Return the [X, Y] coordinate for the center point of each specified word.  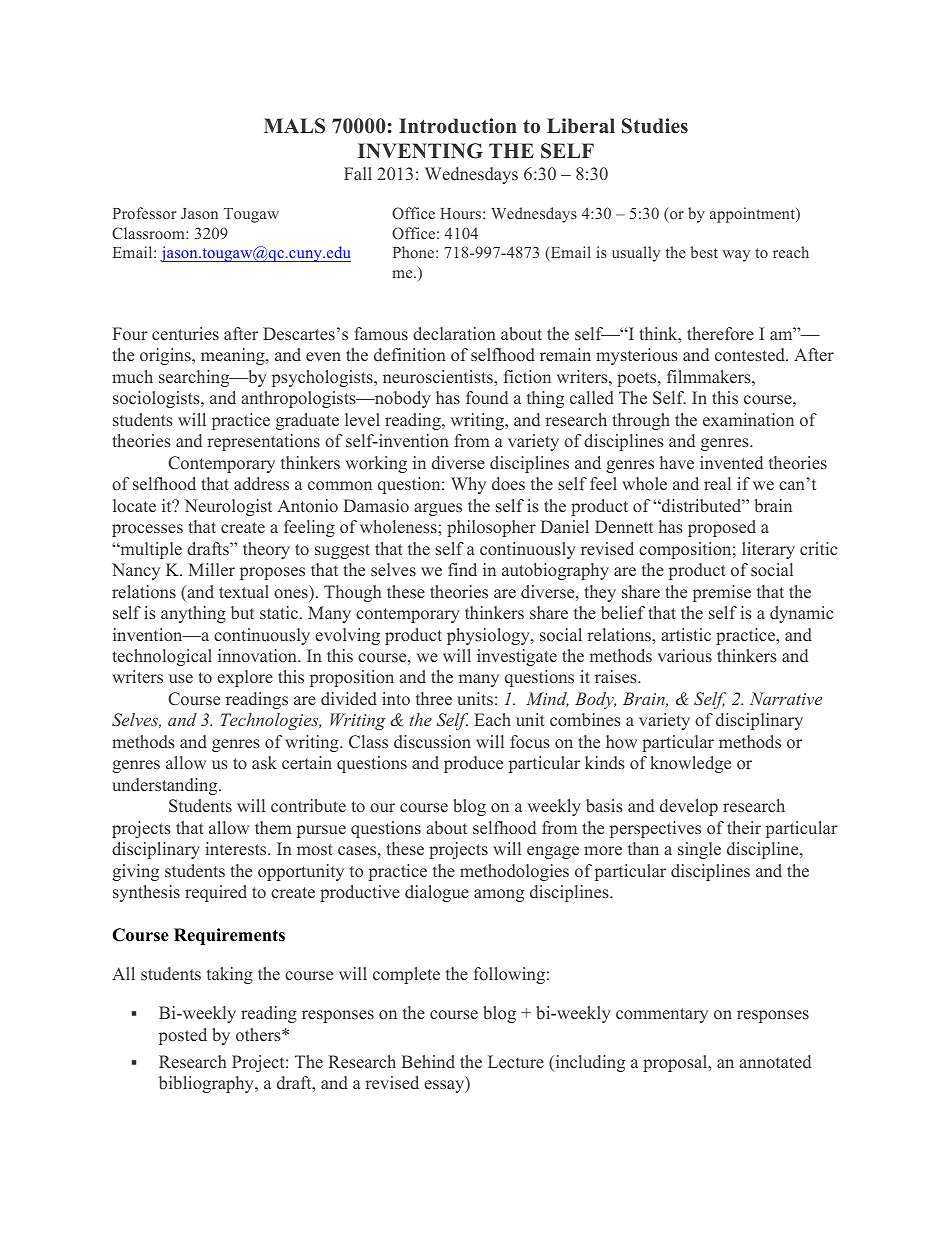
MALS [294, 126]
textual [244, 591]
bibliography [207, 1084]
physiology [489, 636]
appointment [753, 215]
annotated [775, 1062]
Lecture [516, 1061]
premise [722, 593]
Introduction [458, 126]
